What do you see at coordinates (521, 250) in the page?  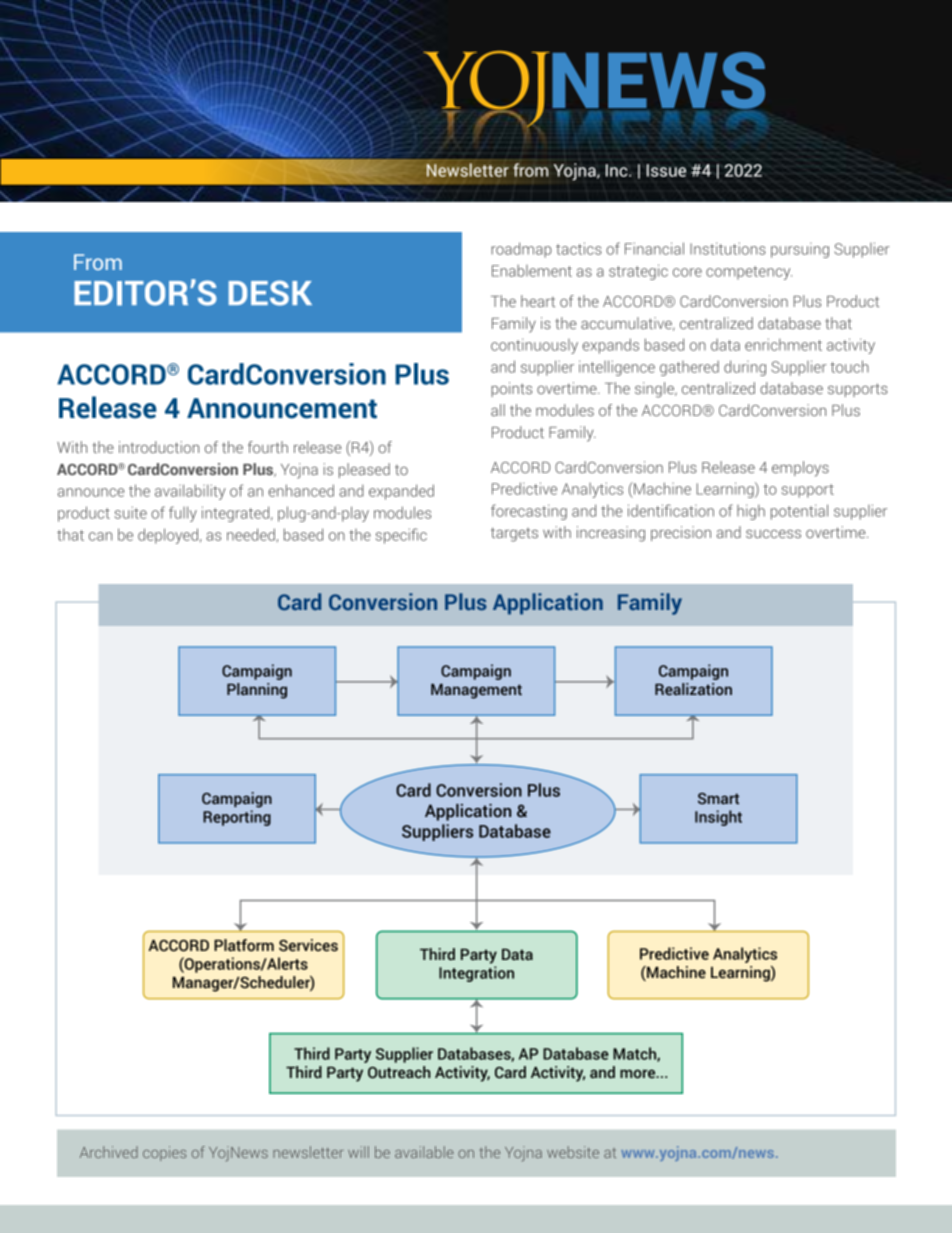 I see `roadmap` at bounding box center [521, 250].
